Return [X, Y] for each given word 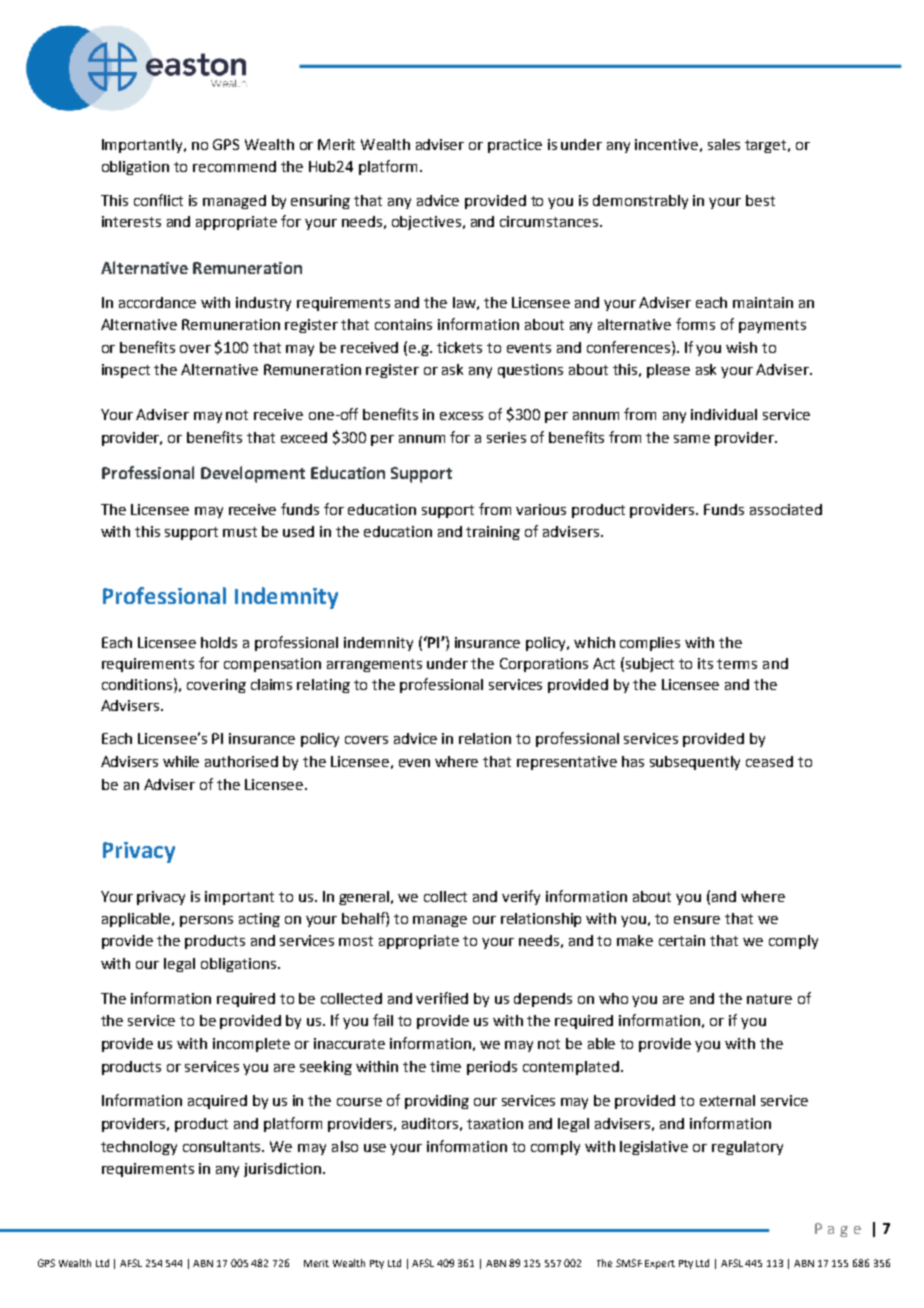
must [240, 532]
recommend [234, 166]
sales [724, 144]
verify [521, 897]
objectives [426, 223]
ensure [697, 920]
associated [786, 509]
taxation [495, 1123]
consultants [223, 1146]
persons [206, 921]
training [493, 533]
